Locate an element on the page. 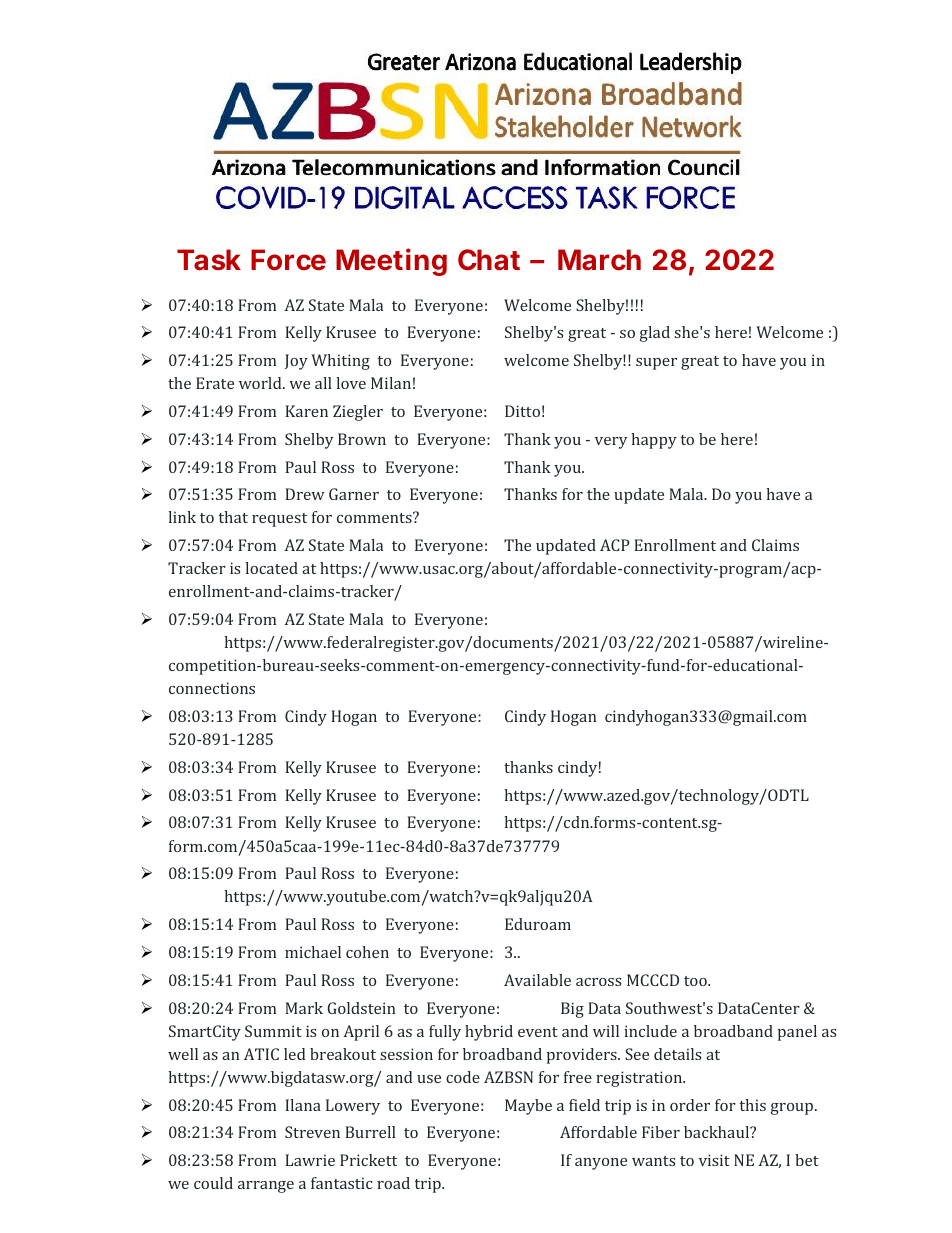 This document has height=1233, width=952. that is located at coordinates (233, 517).
